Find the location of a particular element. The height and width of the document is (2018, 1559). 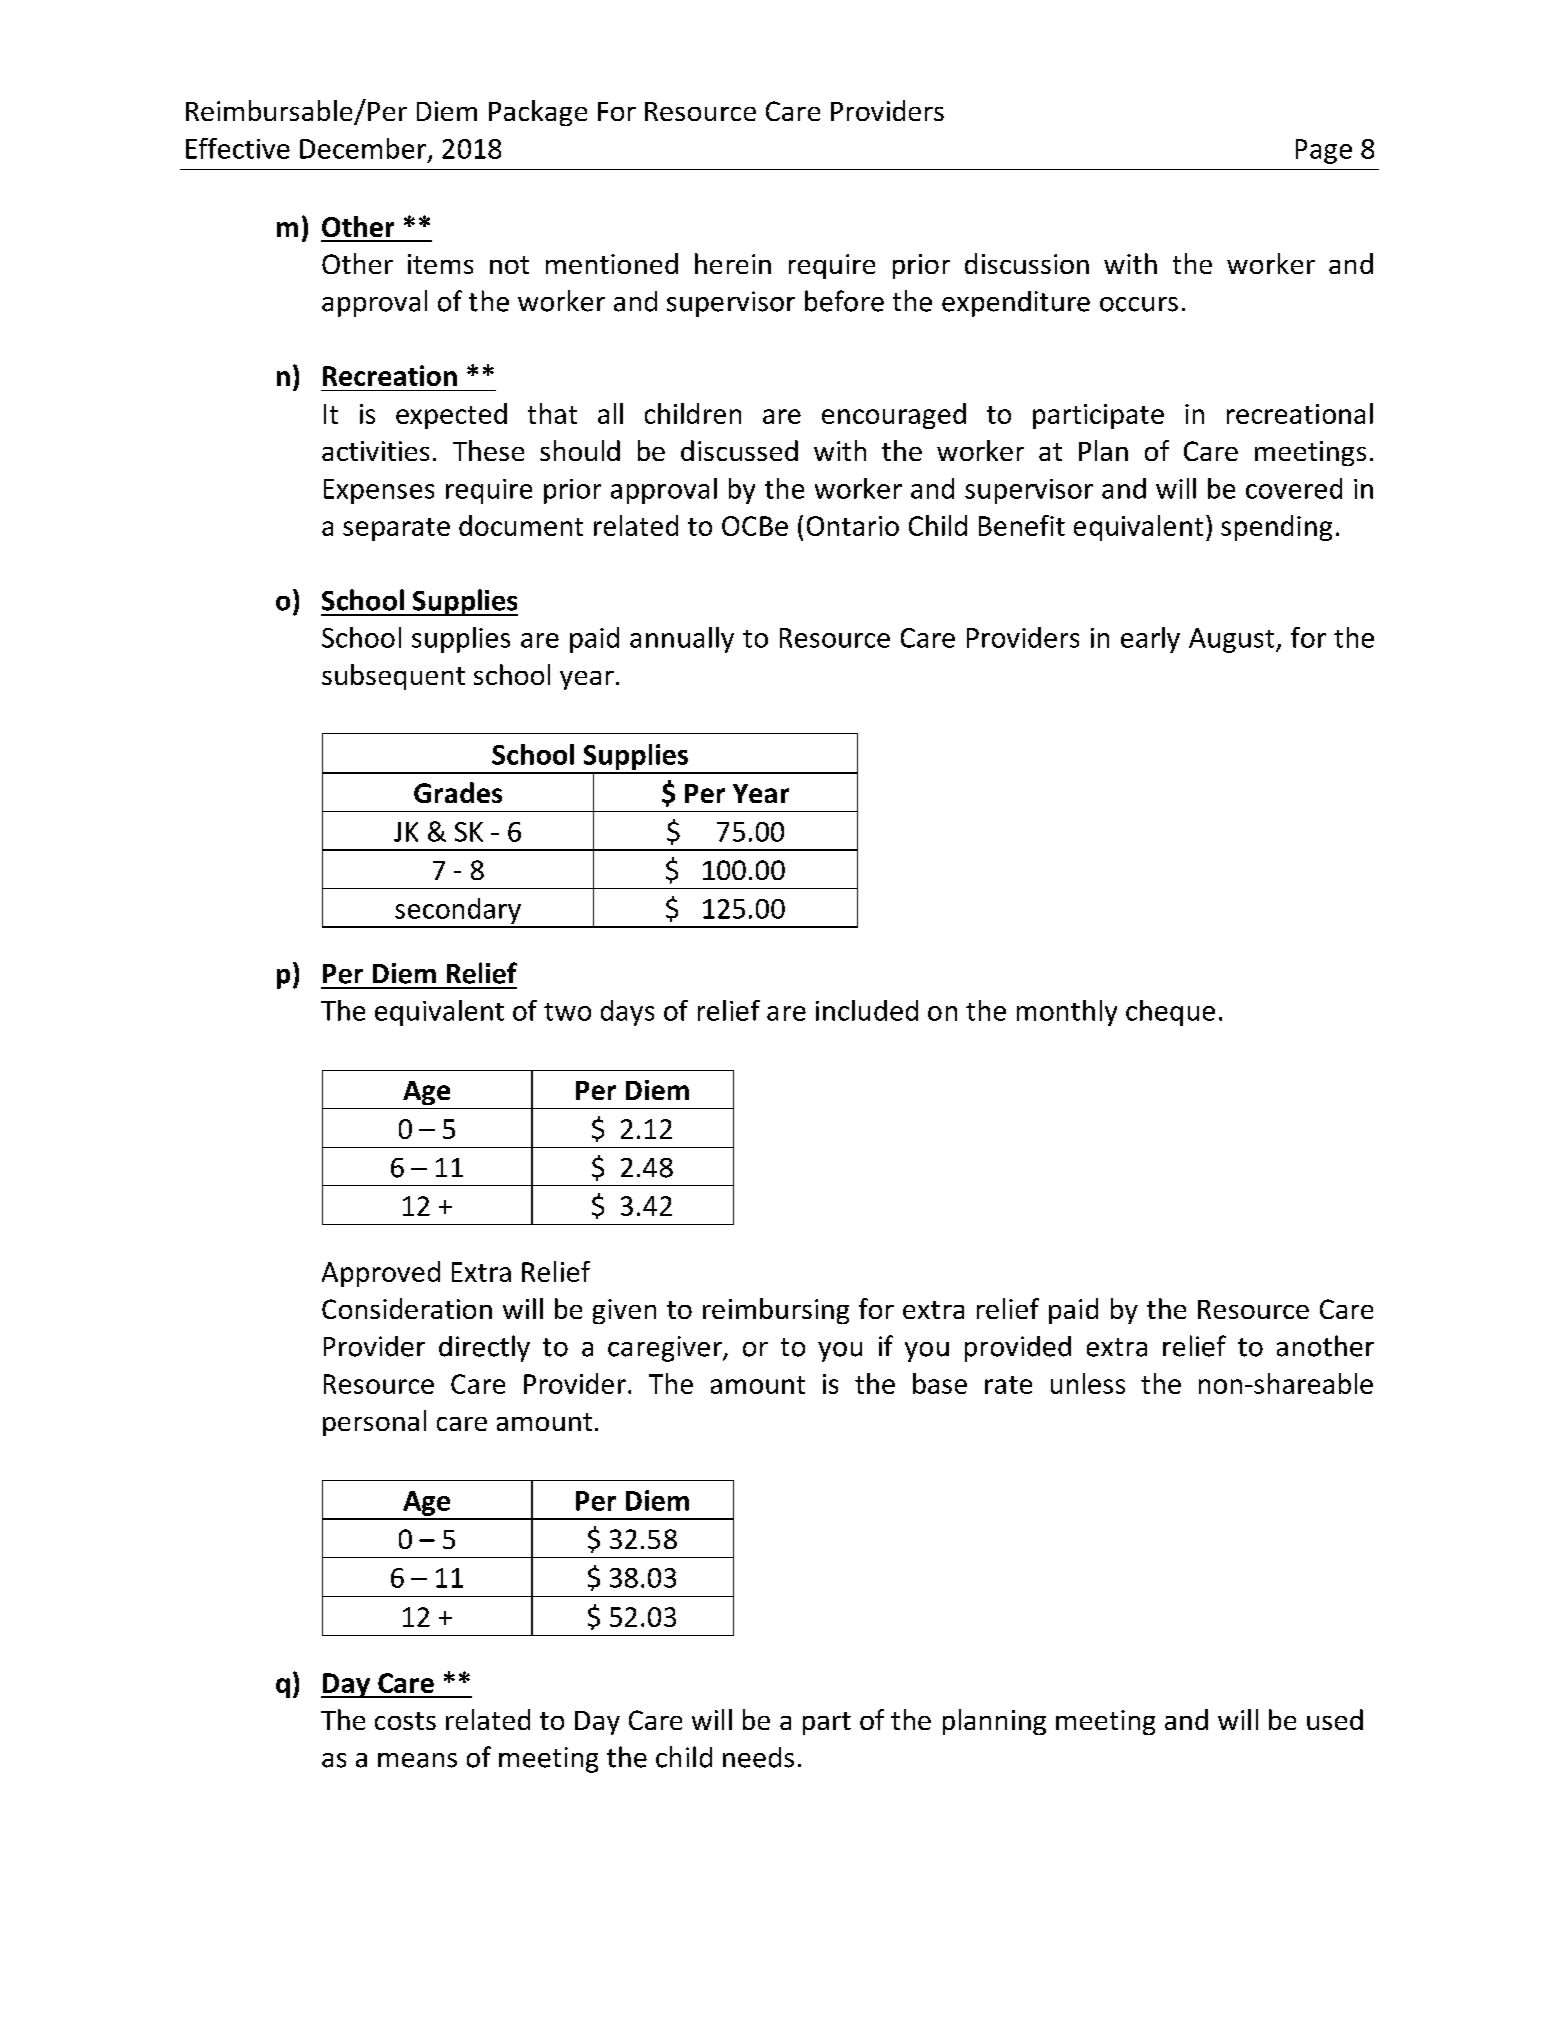

reimbursing is located at coordinates (776, 1311).
